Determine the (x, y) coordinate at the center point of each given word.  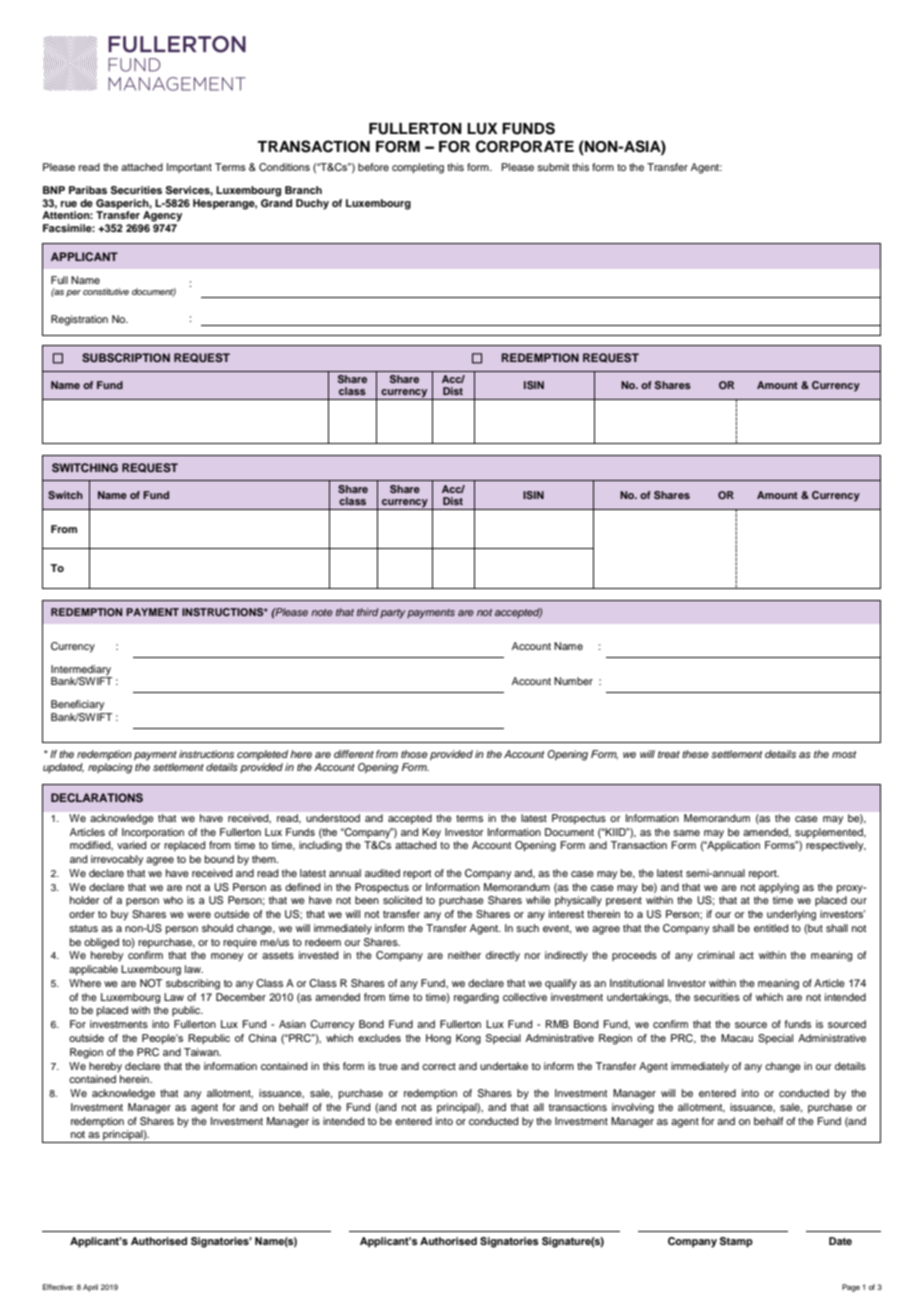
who (173, 900)
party (393, 614)
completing (418, 168)
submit (553, 167)
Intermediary (81, 671)
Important (189, 168)
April (90, 1288)
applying (779, 888)
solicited (402, 900)
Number (573, 681)
